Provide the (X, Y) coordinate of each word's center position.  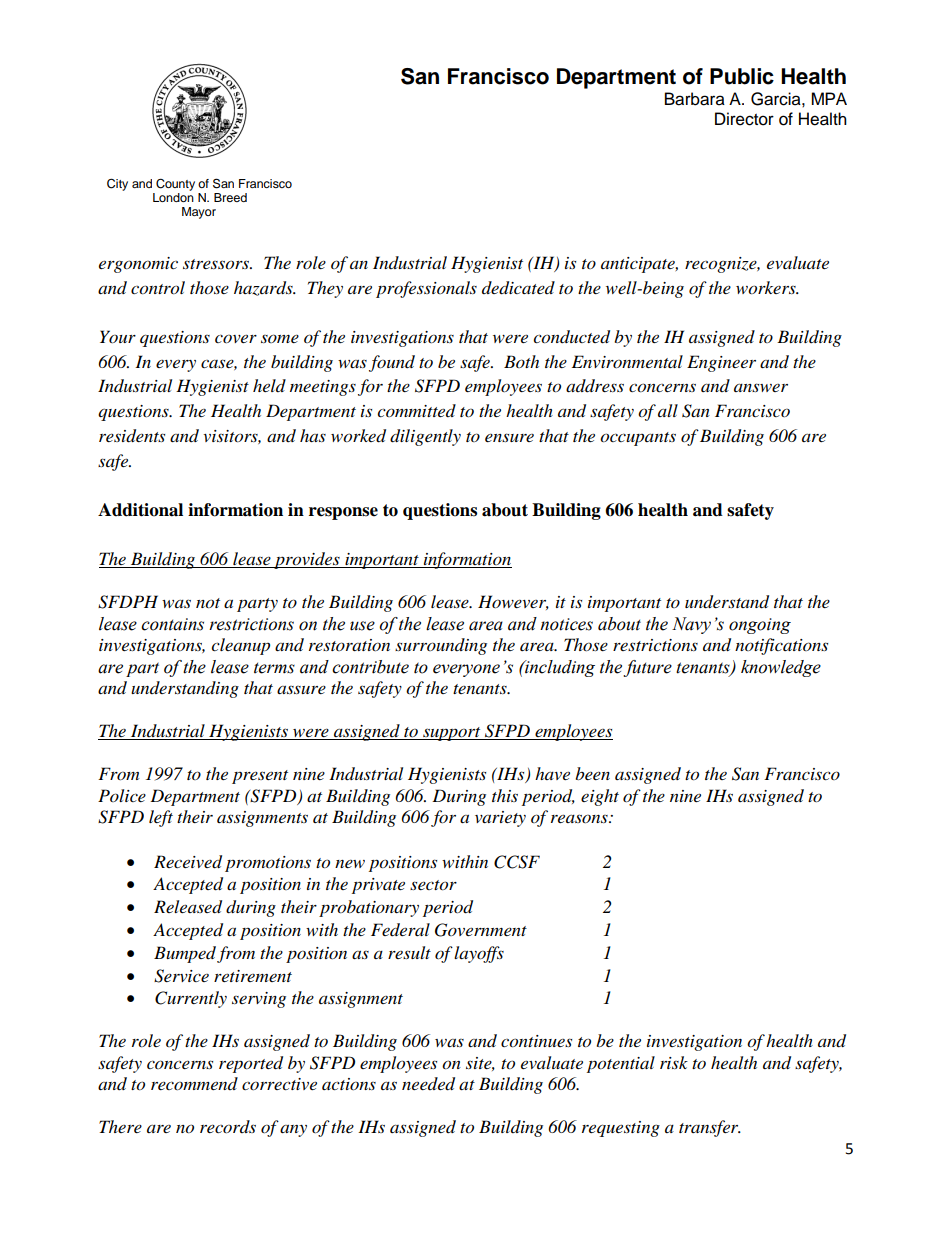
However (513, 602)
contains (172, 624)
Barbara (695, 99)
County (175, 185)
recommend (194, 1083)
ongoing (760, 626)
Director (744, 119)
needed (428, 1084)
